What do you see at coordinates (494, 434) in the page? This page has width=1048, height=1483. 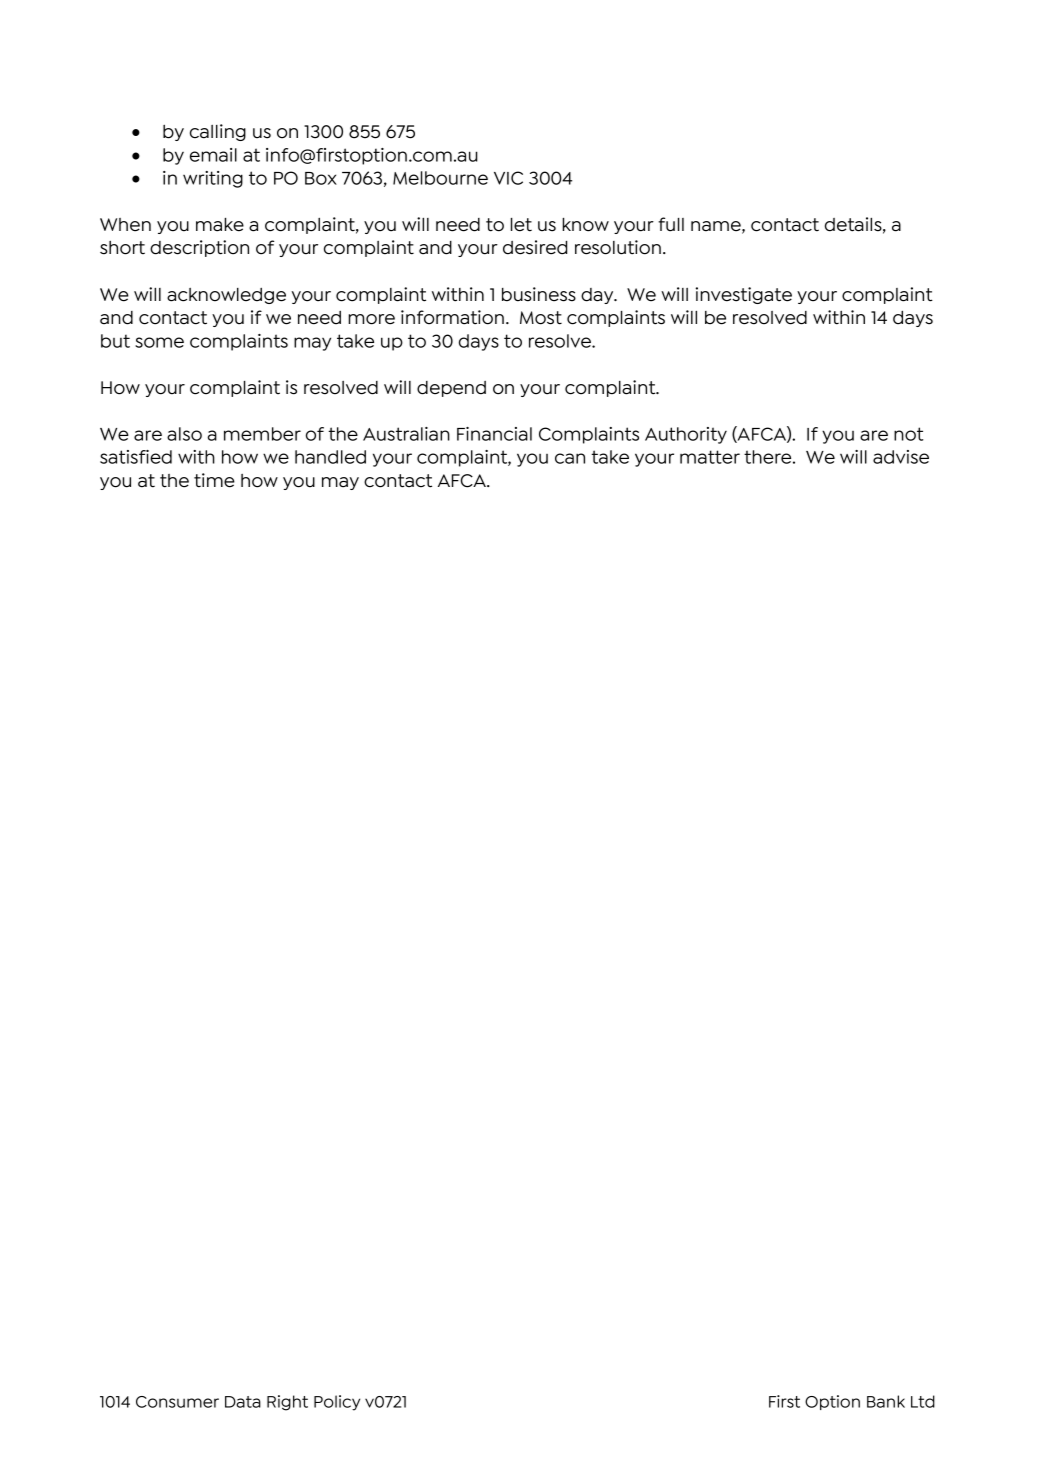 I see `Financial` at bounding box center [494, 434].
